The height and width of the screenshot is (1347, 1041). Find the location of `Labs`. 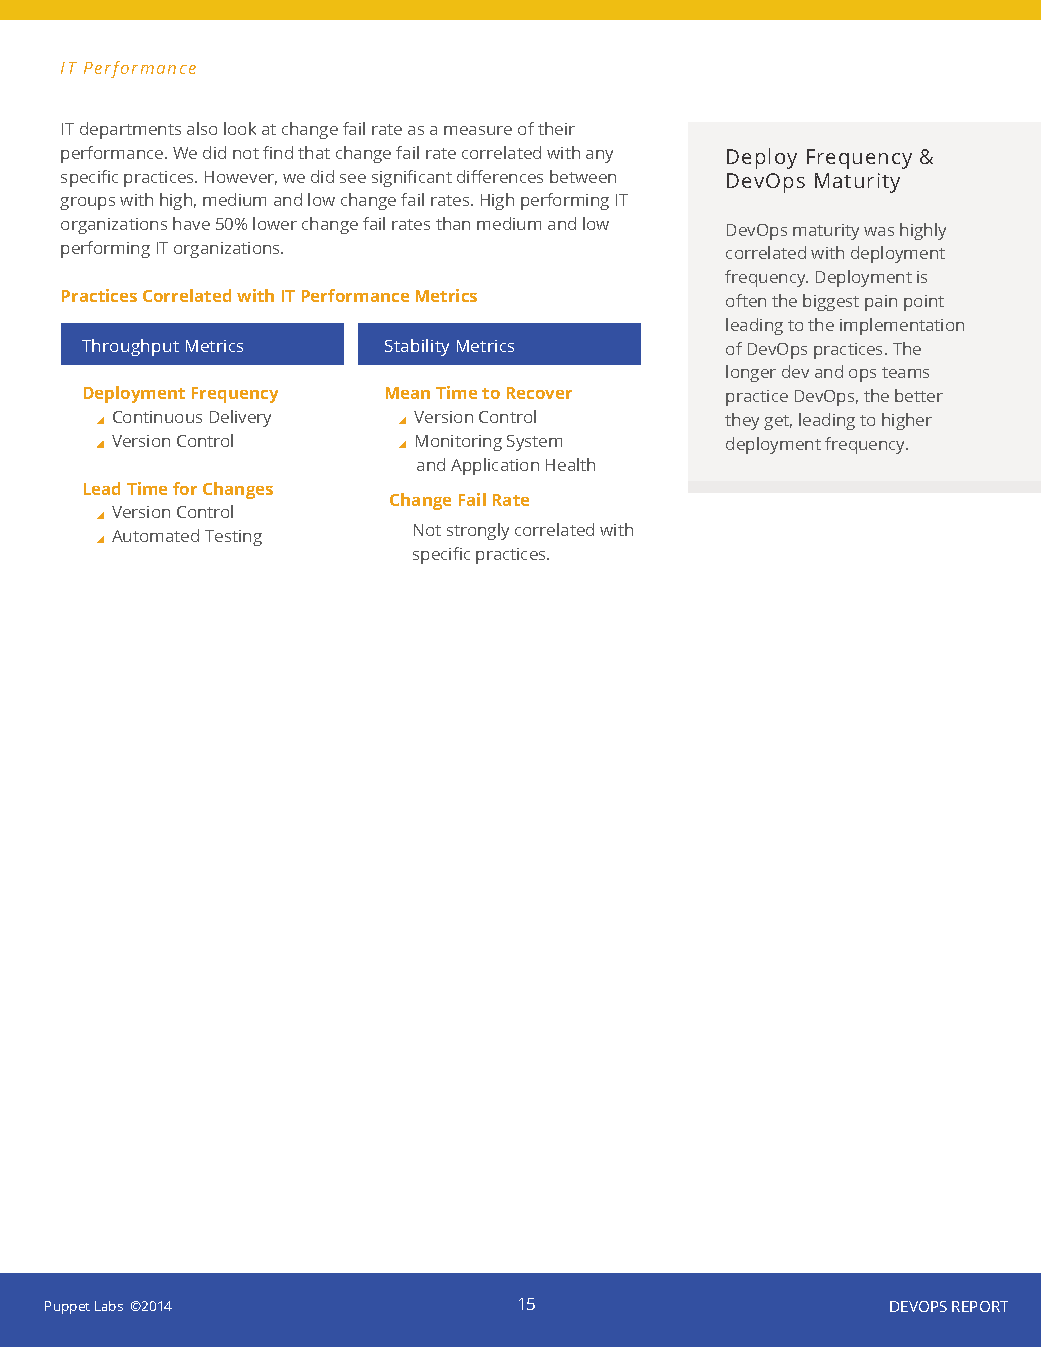

Labs is located at coordinates (109, 1306).
